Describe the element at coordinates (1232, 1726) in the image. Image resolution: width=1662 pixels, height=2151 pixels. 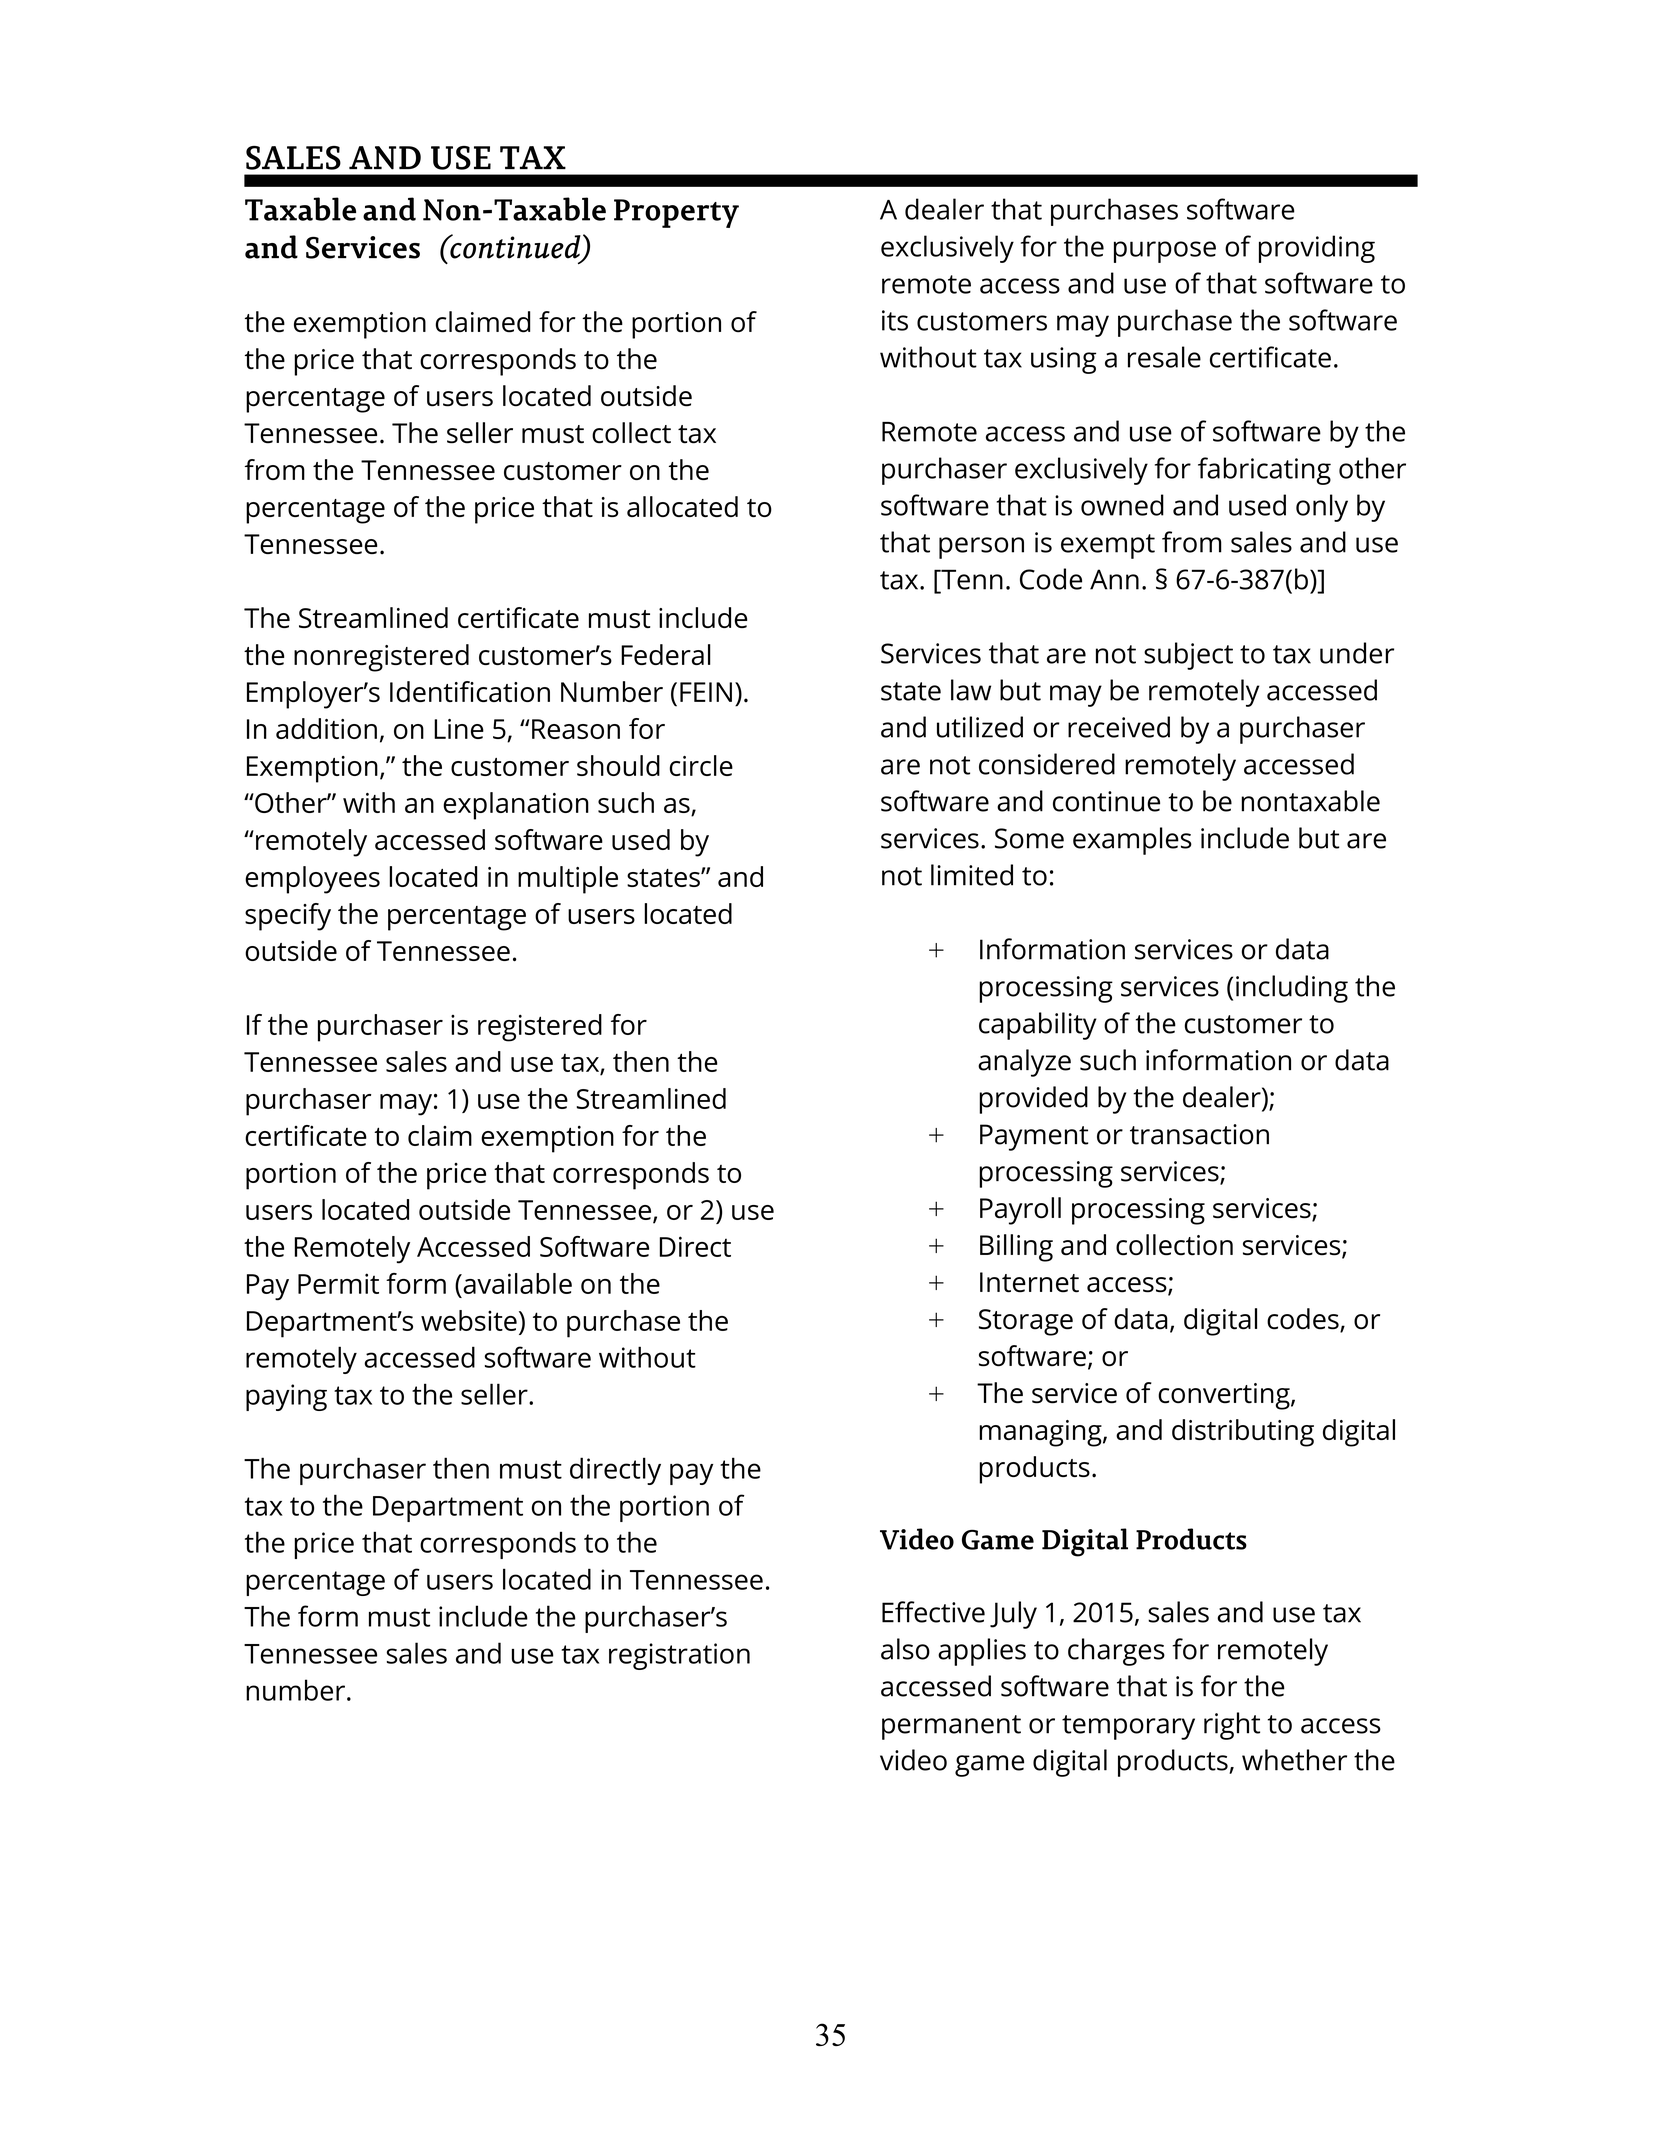
I see `right` at that location.
